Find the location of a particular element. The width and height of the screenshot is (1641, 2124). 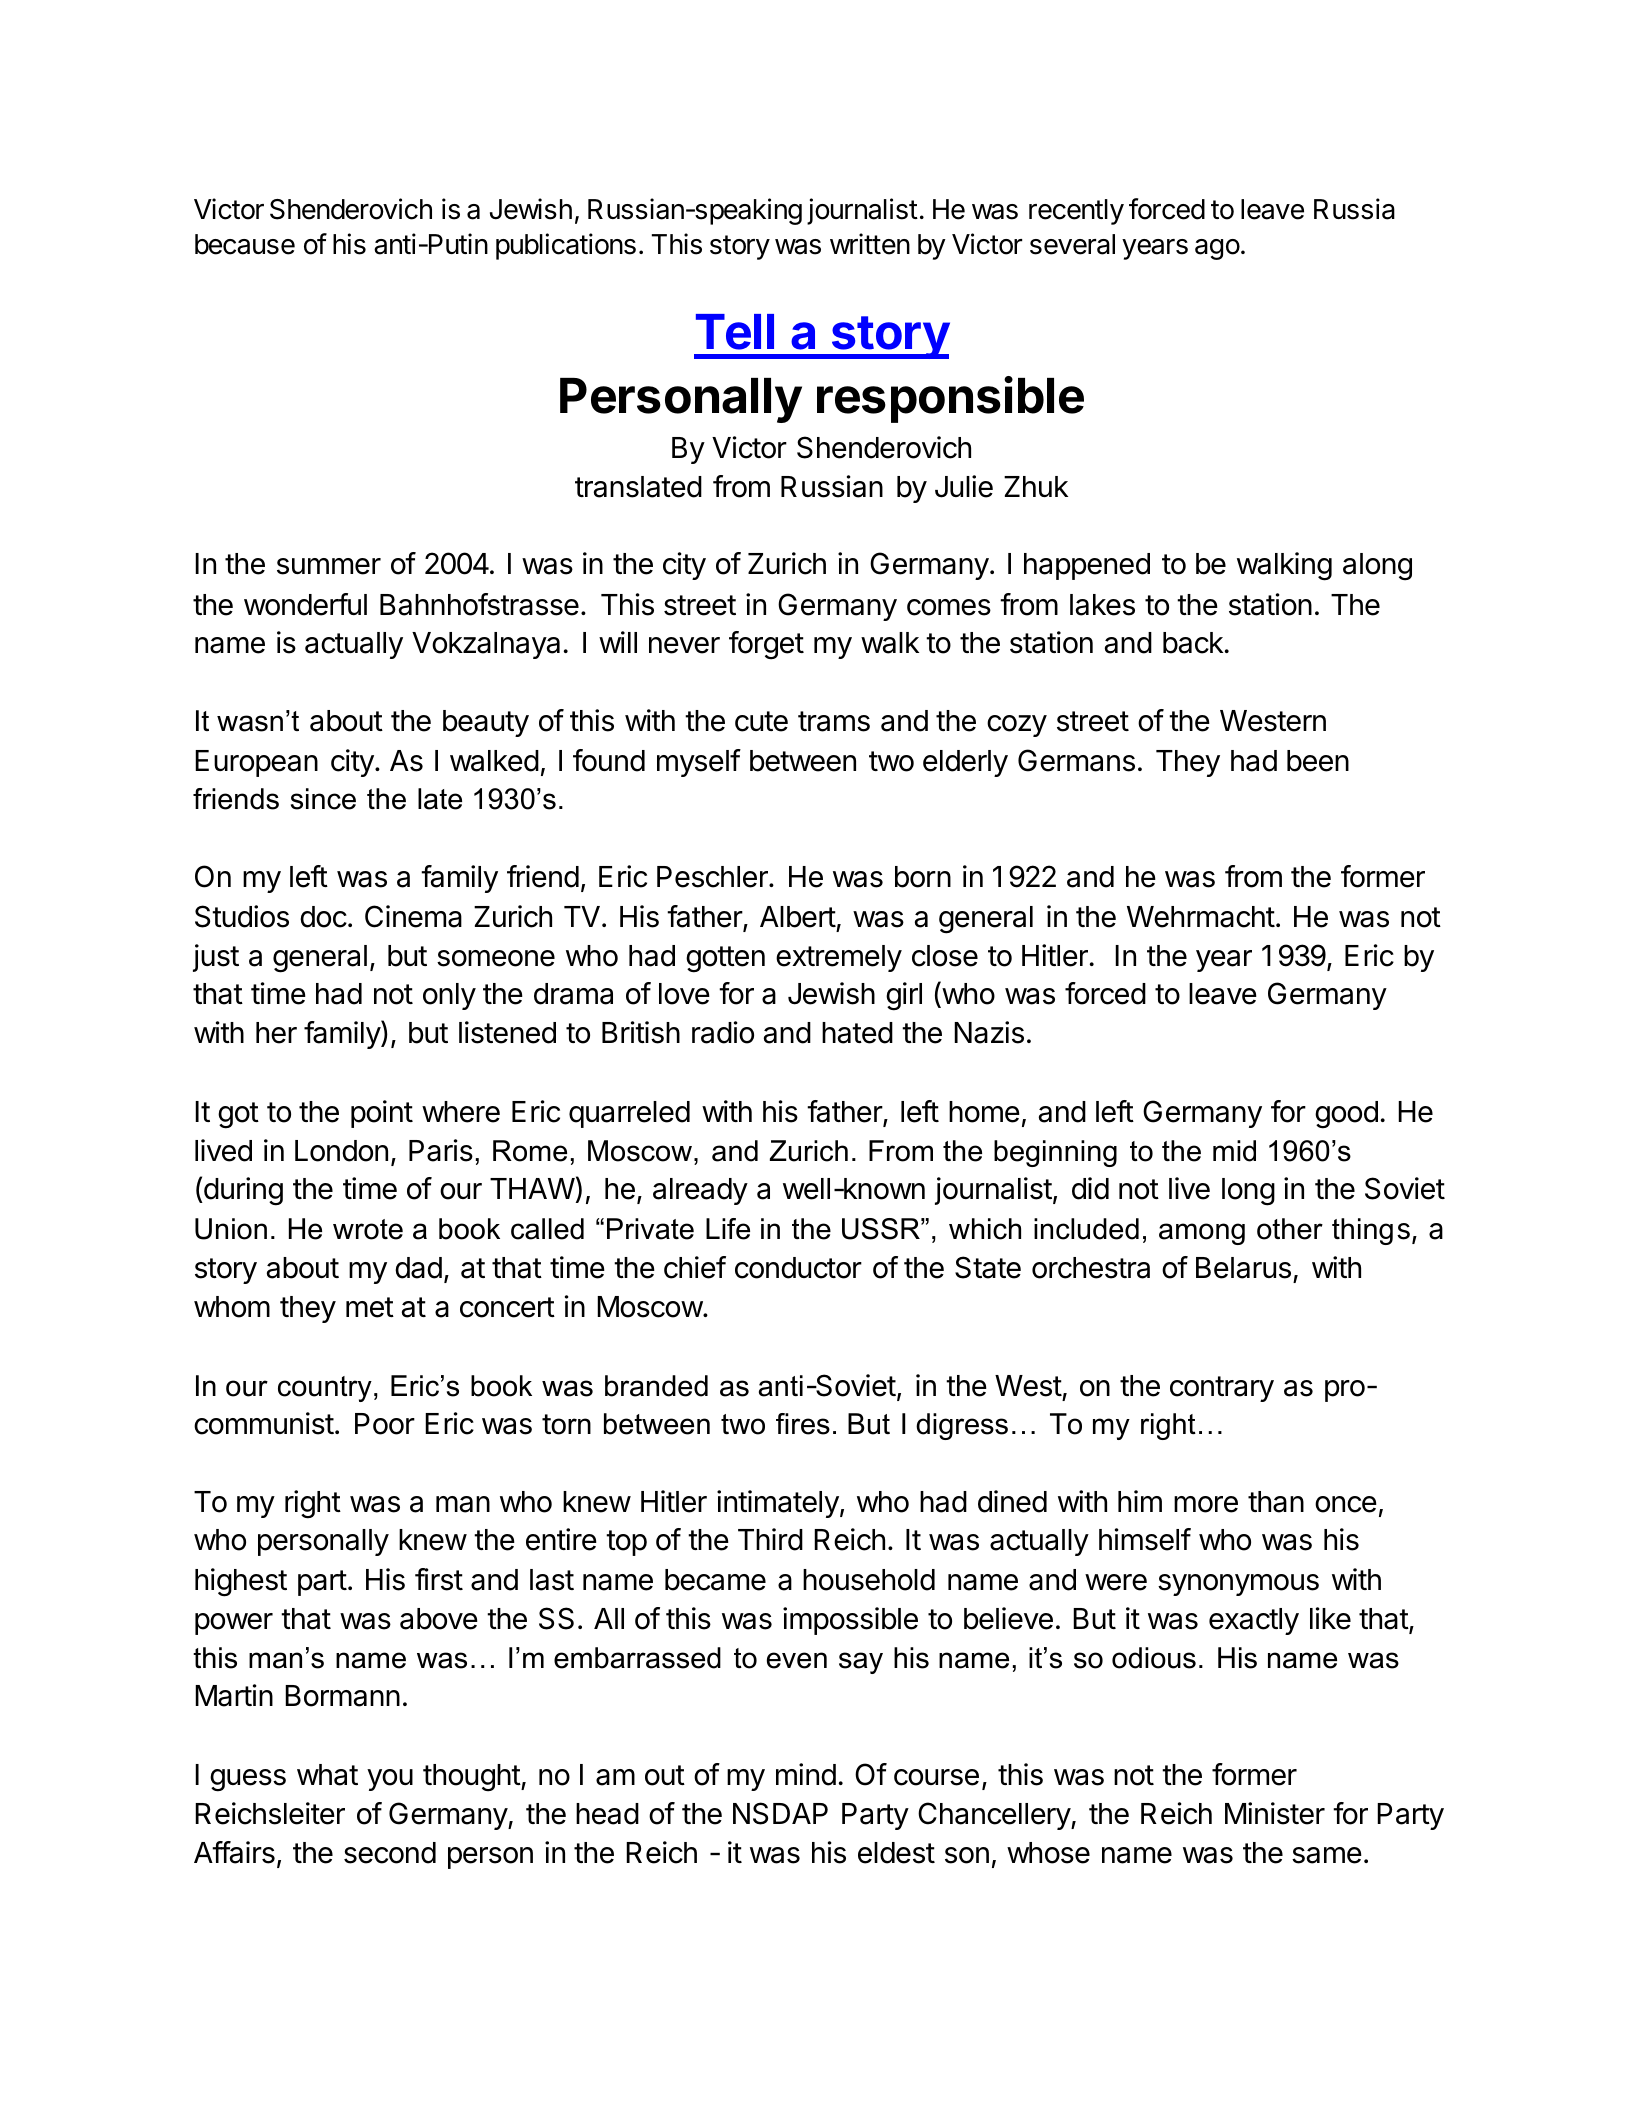

because is located at coordinates (245, 244).
